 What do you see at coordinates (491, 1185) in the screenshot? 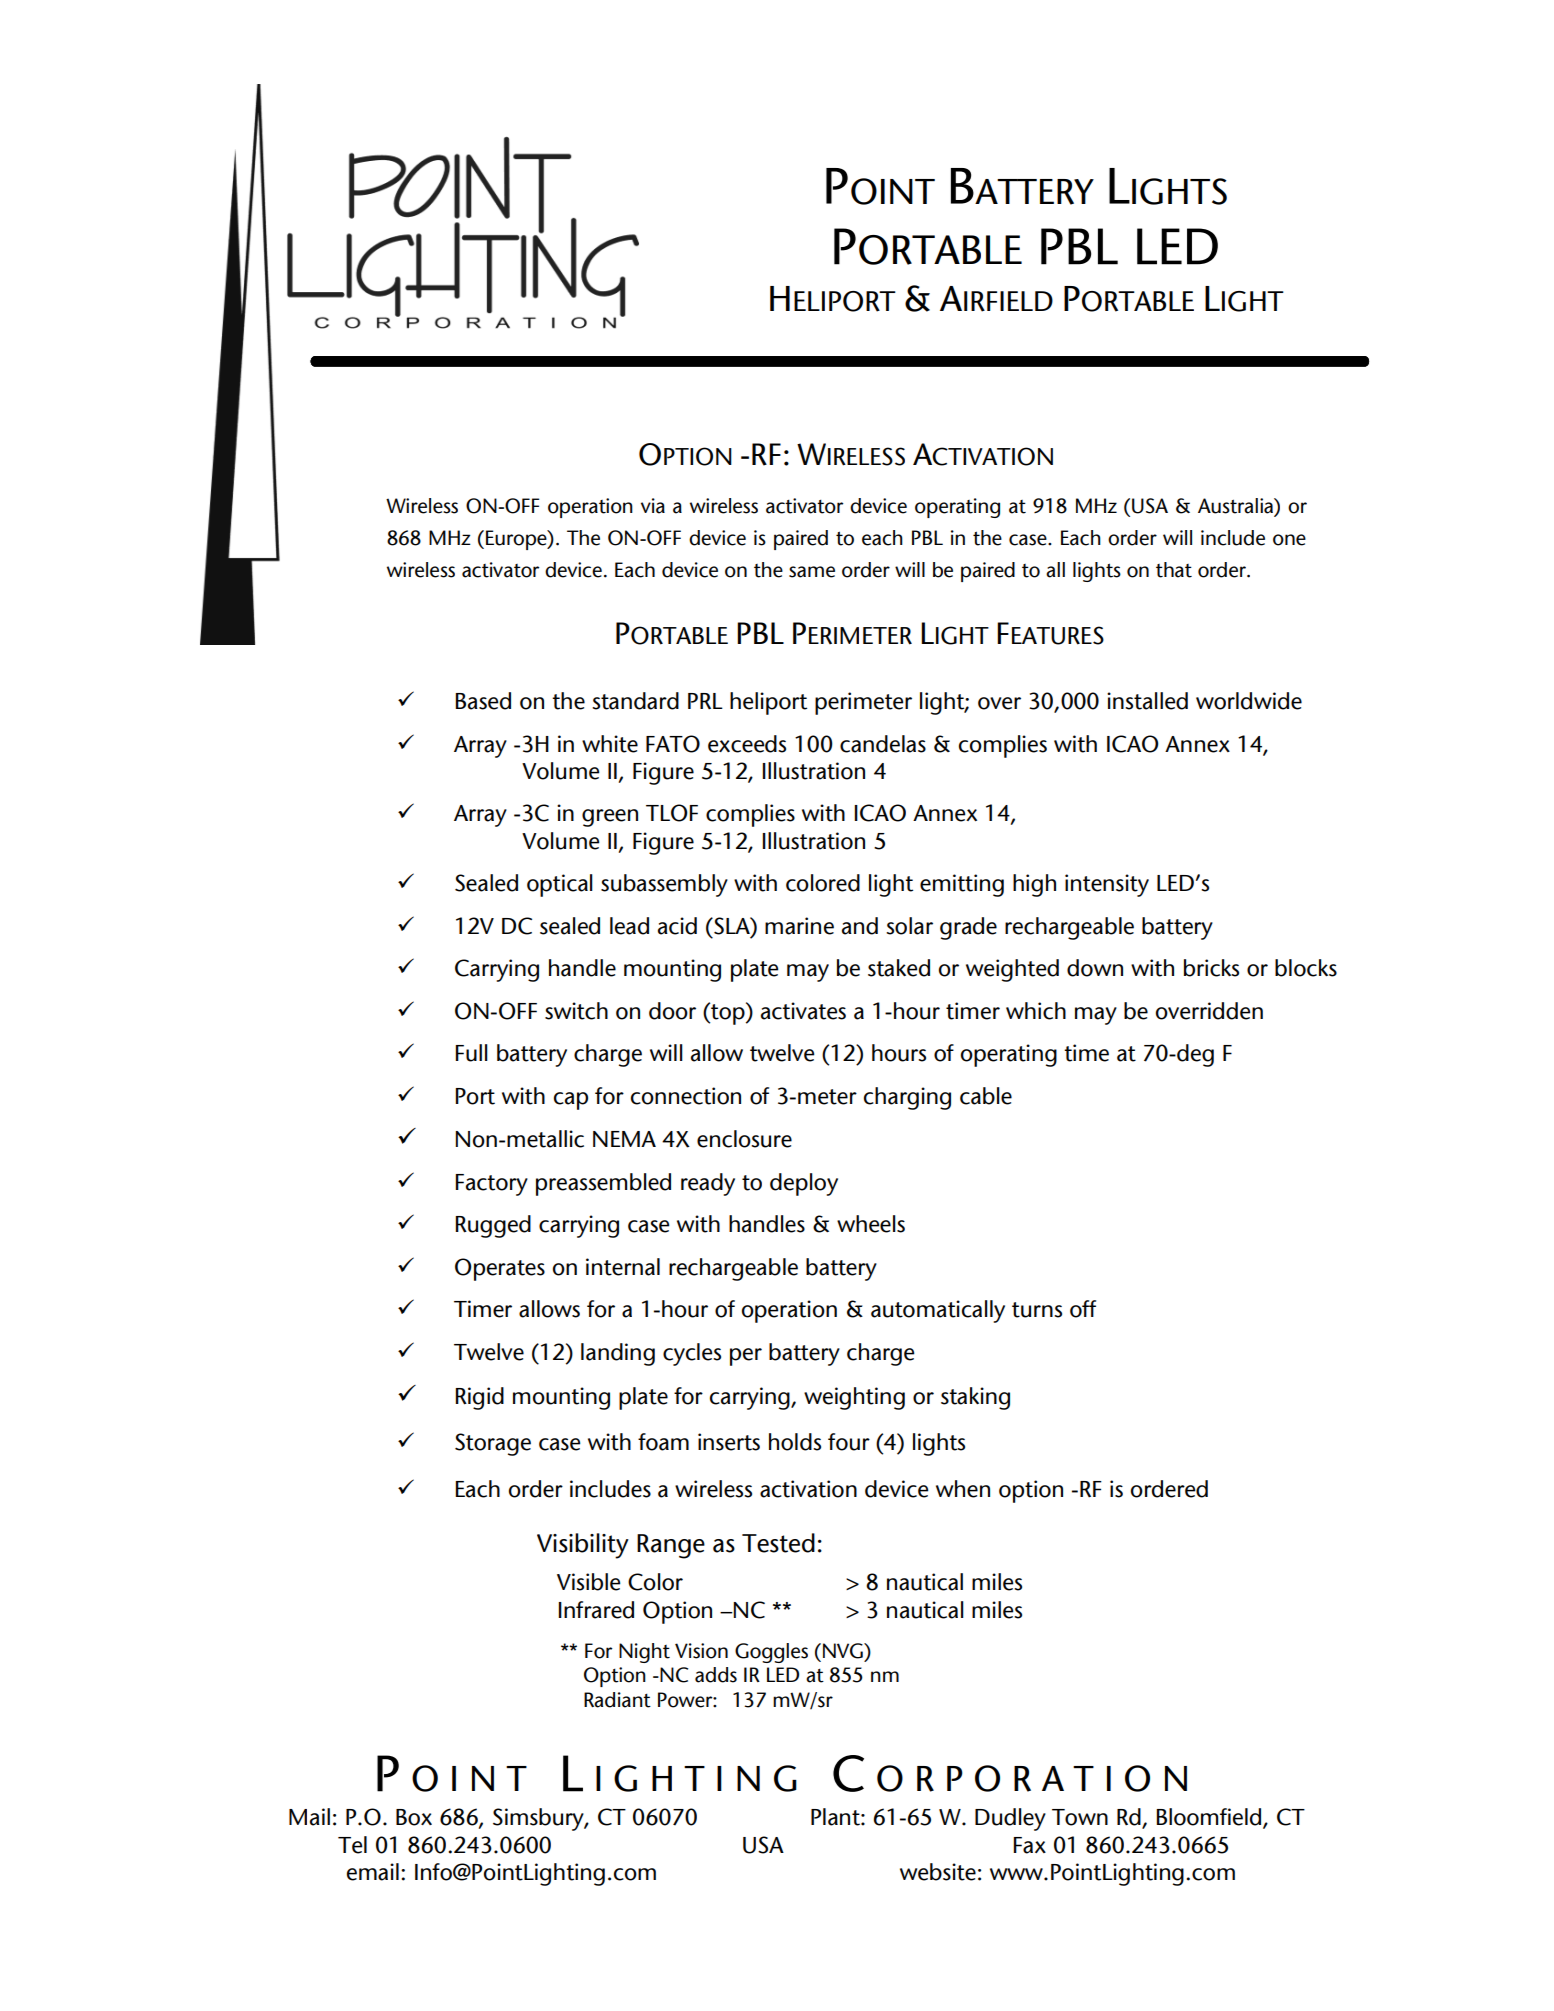
I see `Factory` at bounding box center [491, 1185].
